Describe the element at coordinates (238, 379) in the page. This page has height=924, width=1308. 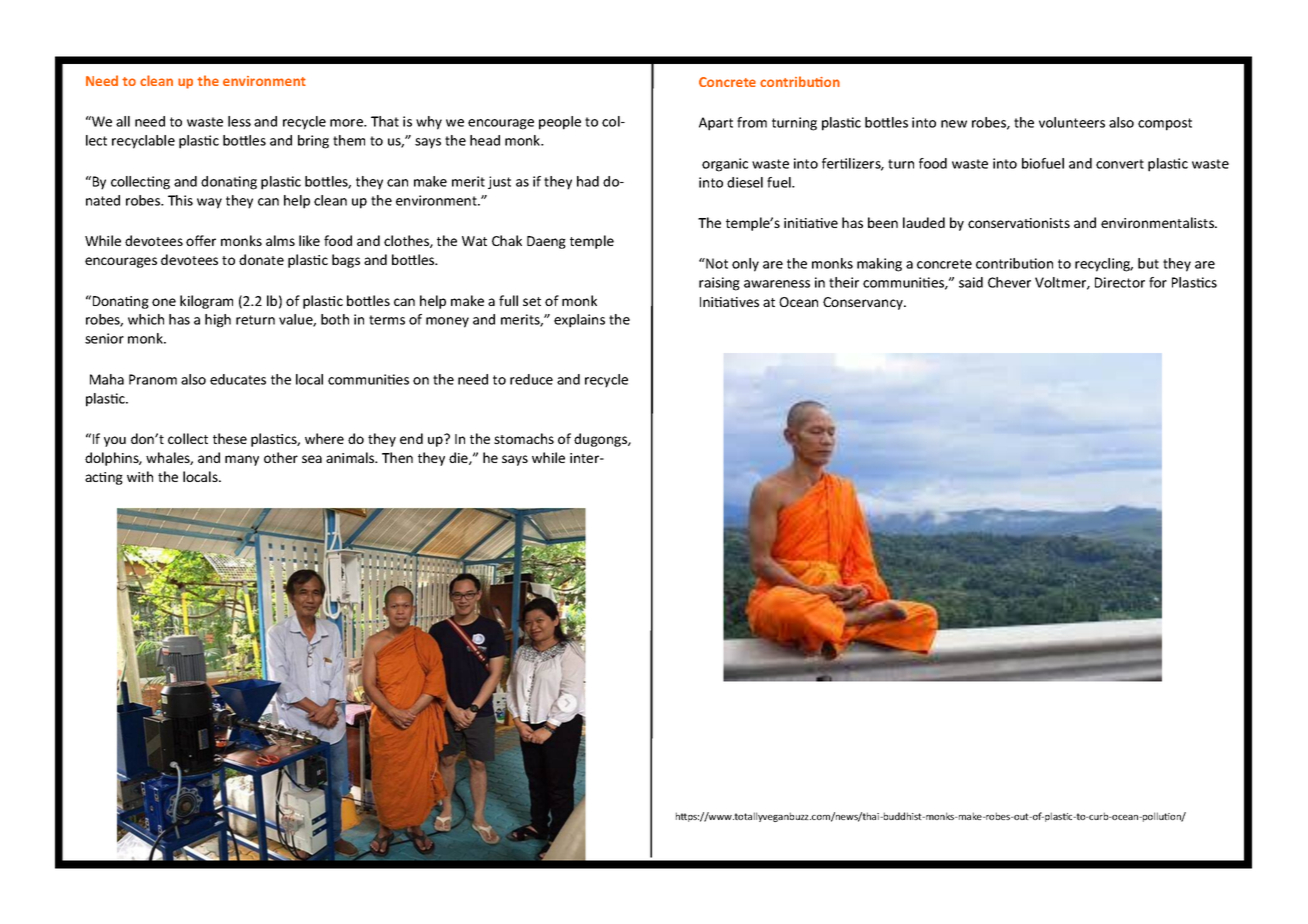
I see `educates` at that location.
